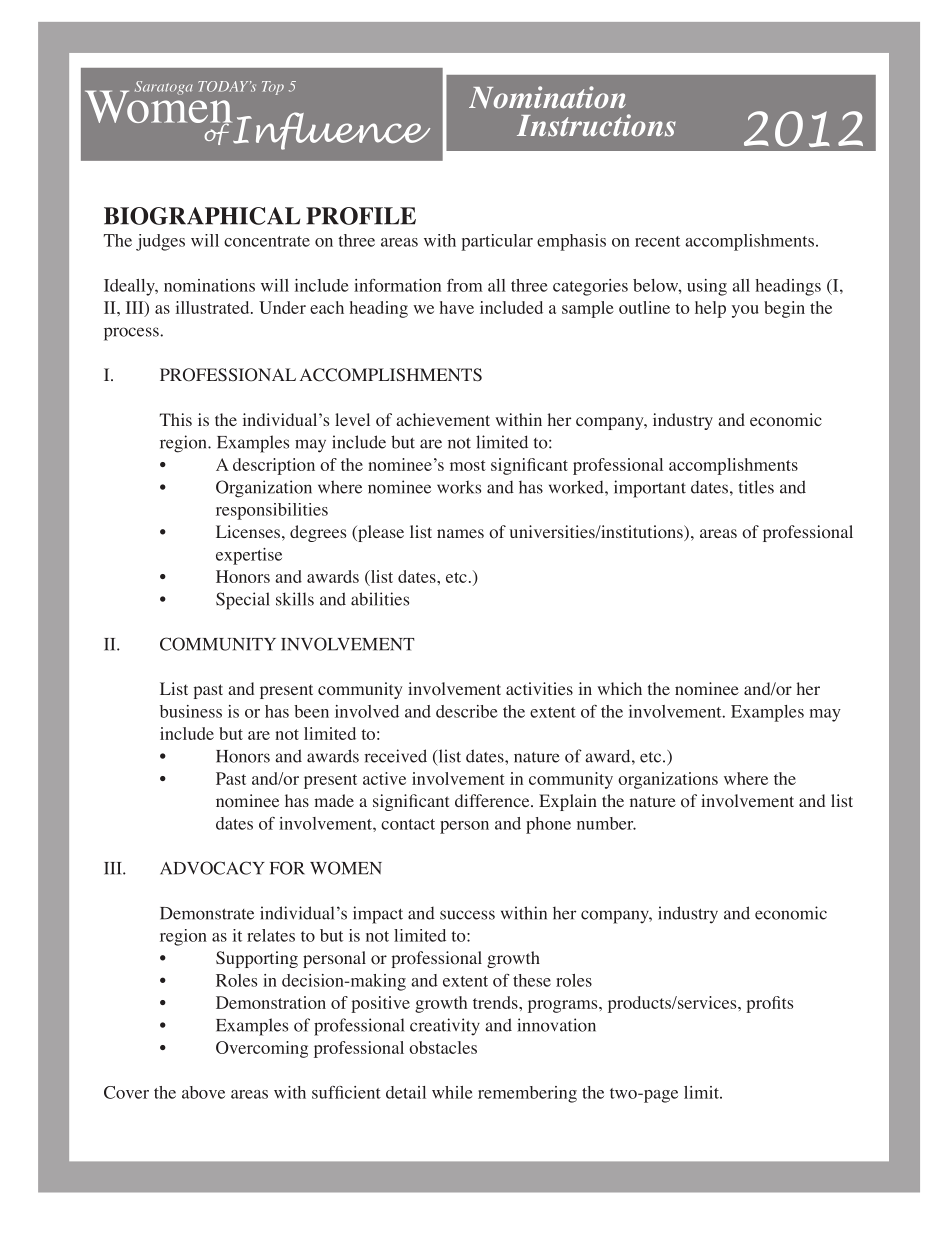 The image size is (952, 1233). I want to click on profits, so click(769, 1004).
